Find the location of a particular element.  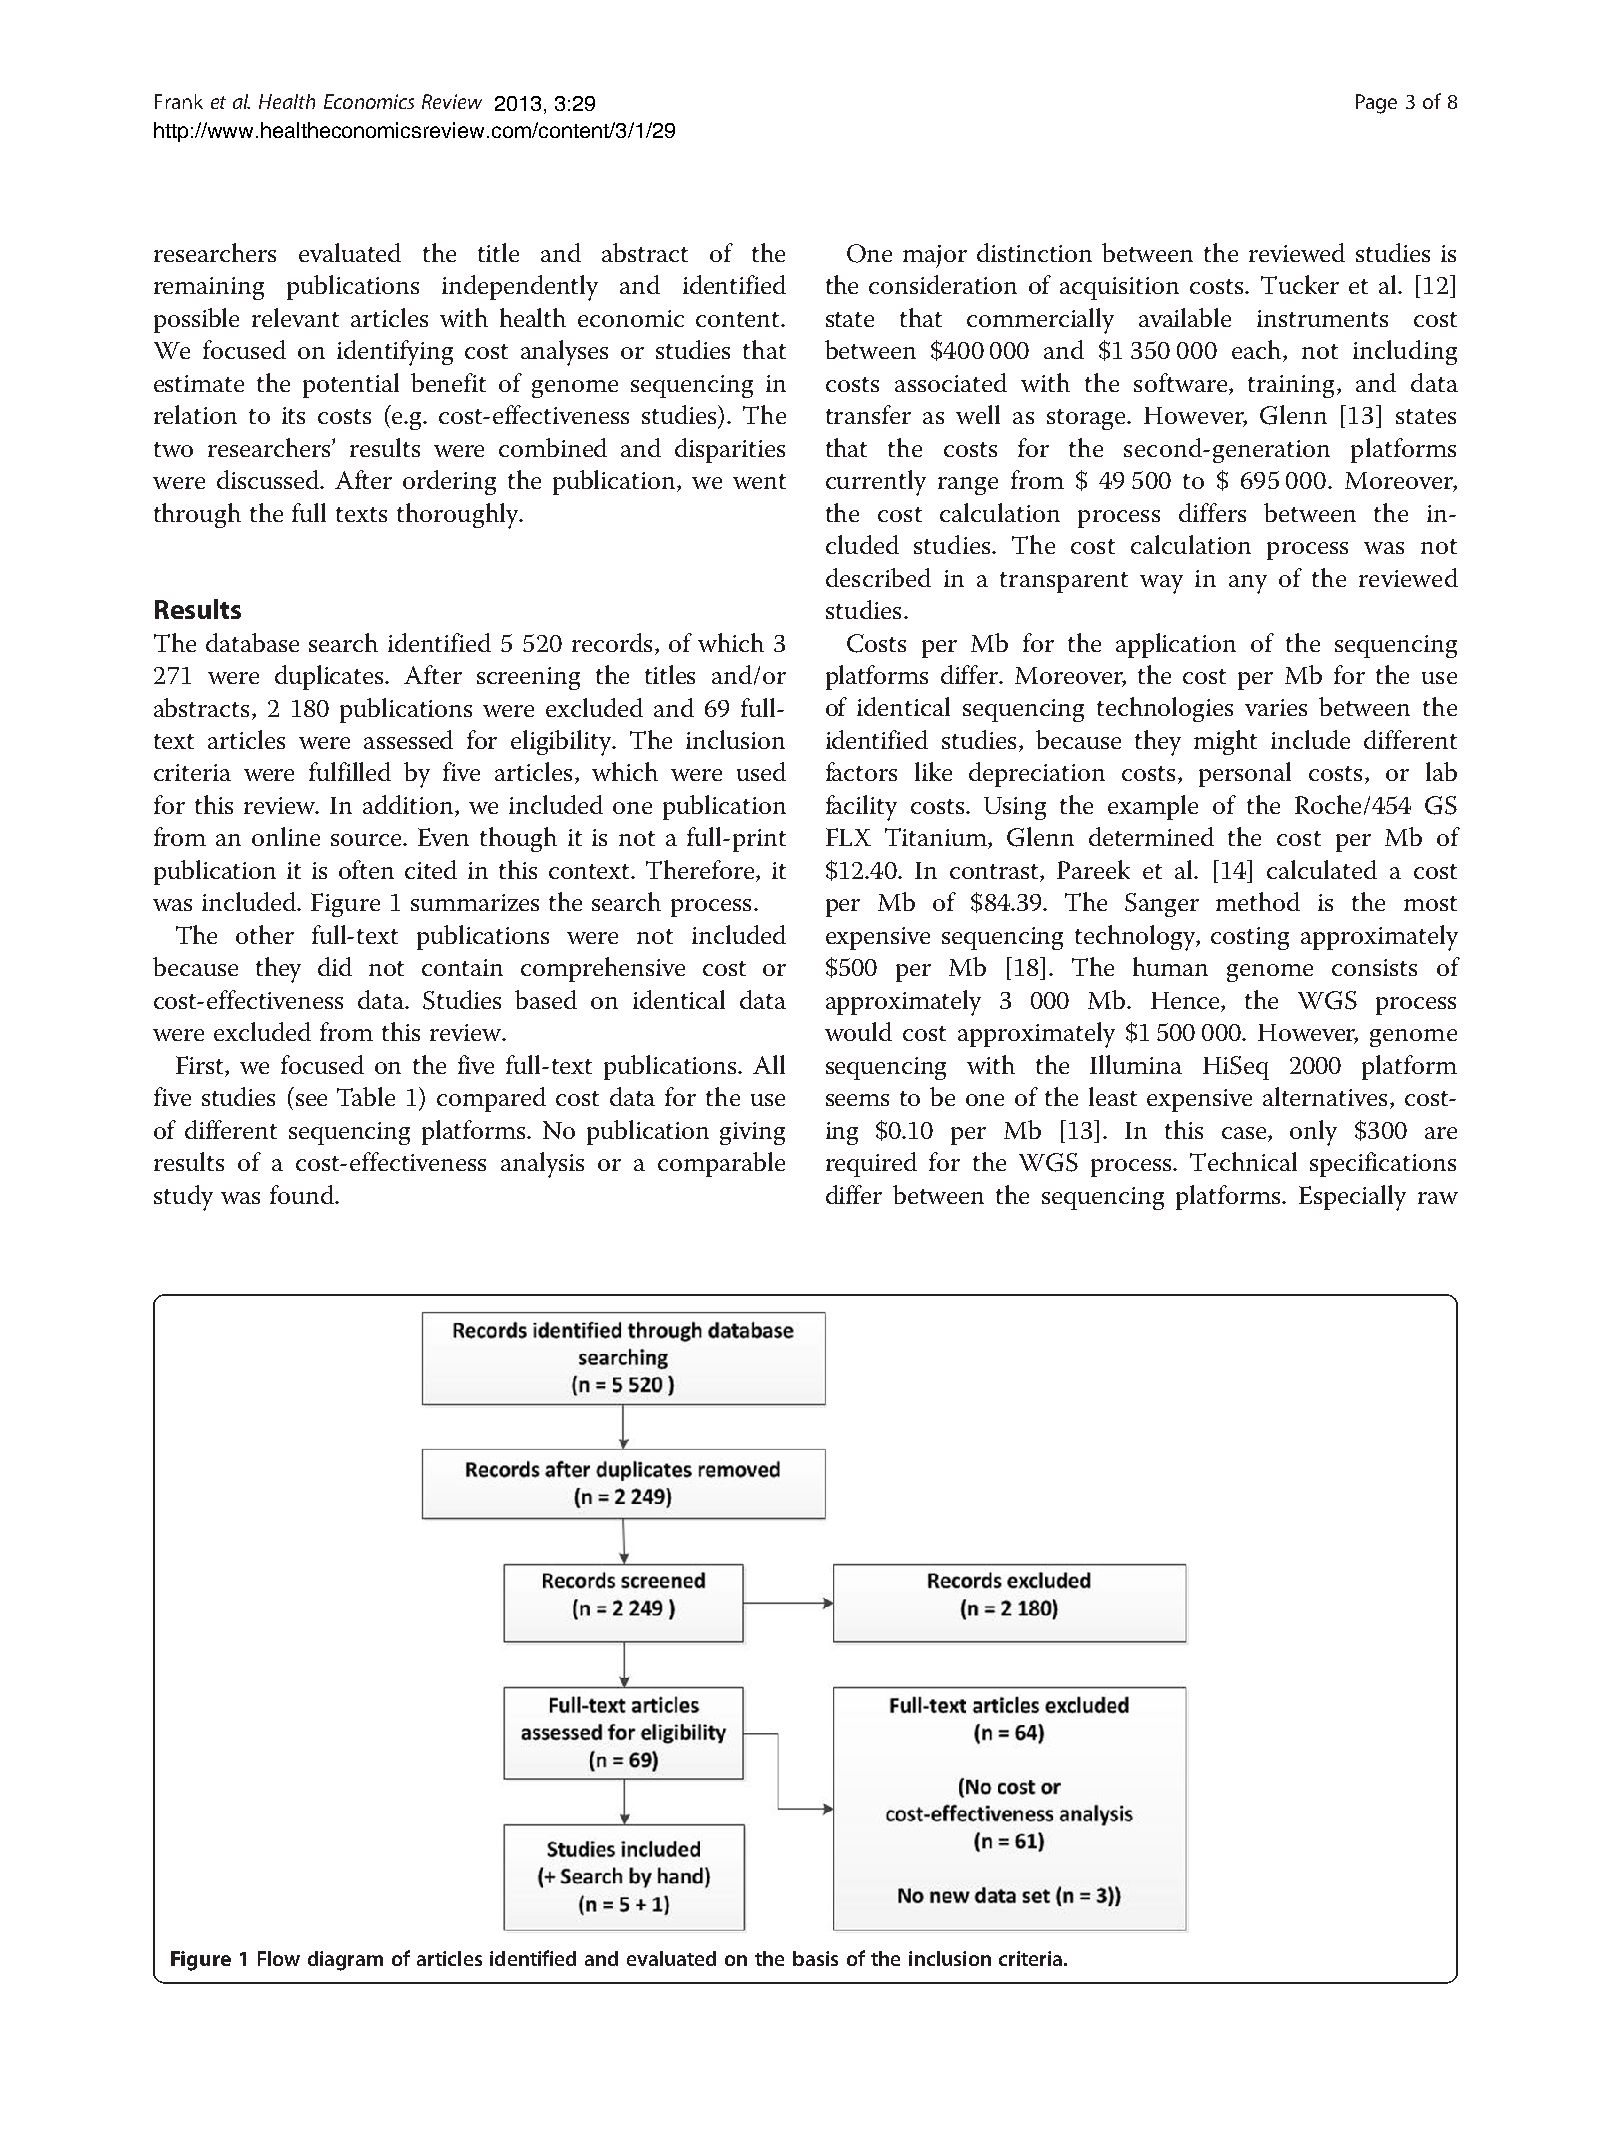

diagram is located at coordinates (345, 1961).
